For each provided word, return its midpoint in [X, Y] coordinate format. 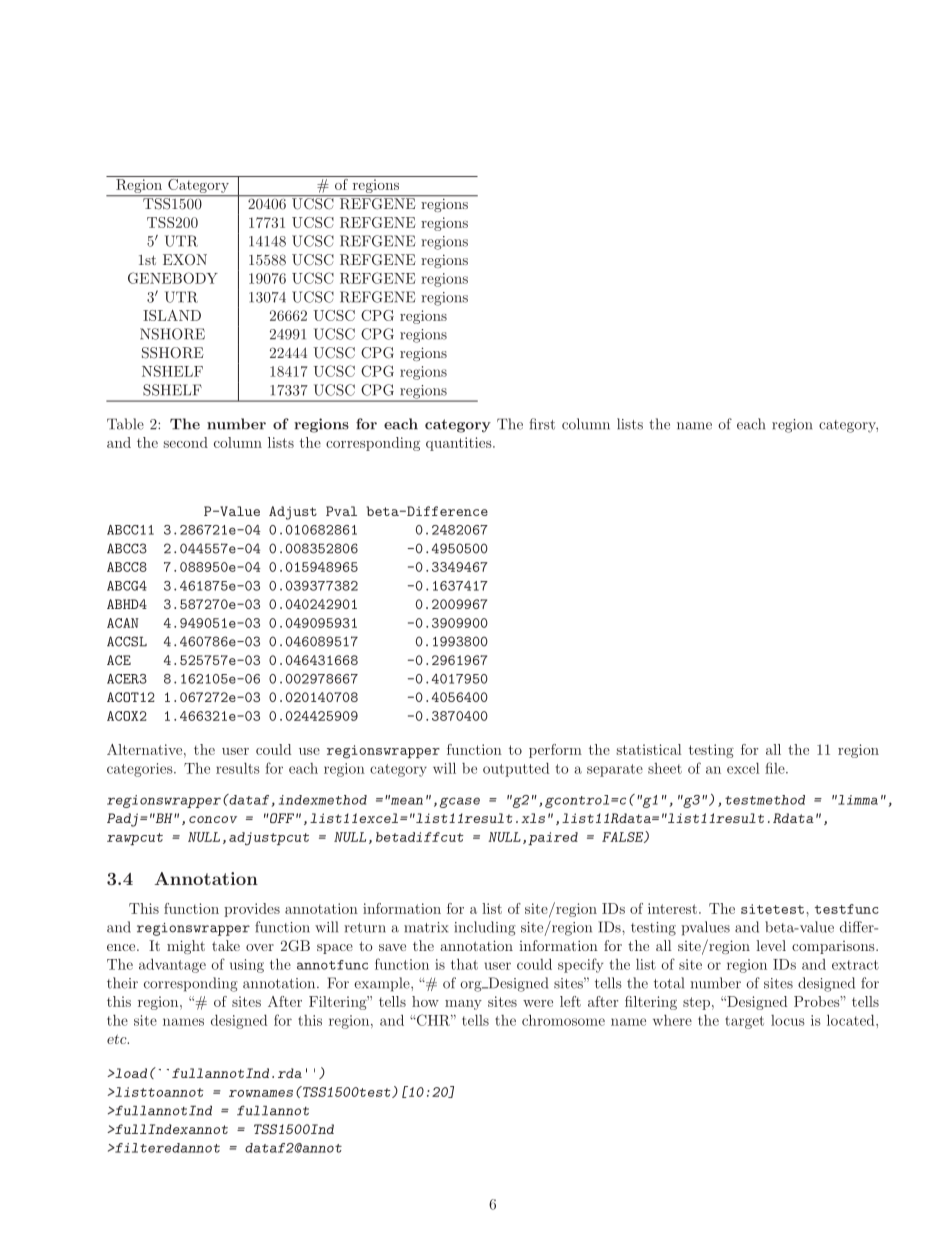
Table [125, 424]
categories [141, 770]
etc [118, 1039]
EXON [185, 260]
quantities [460, 444]
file [776, 768]
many [463, 1005]
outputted [516, 770]
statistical [648, 749]
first [542, 424]
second [185, 442]
